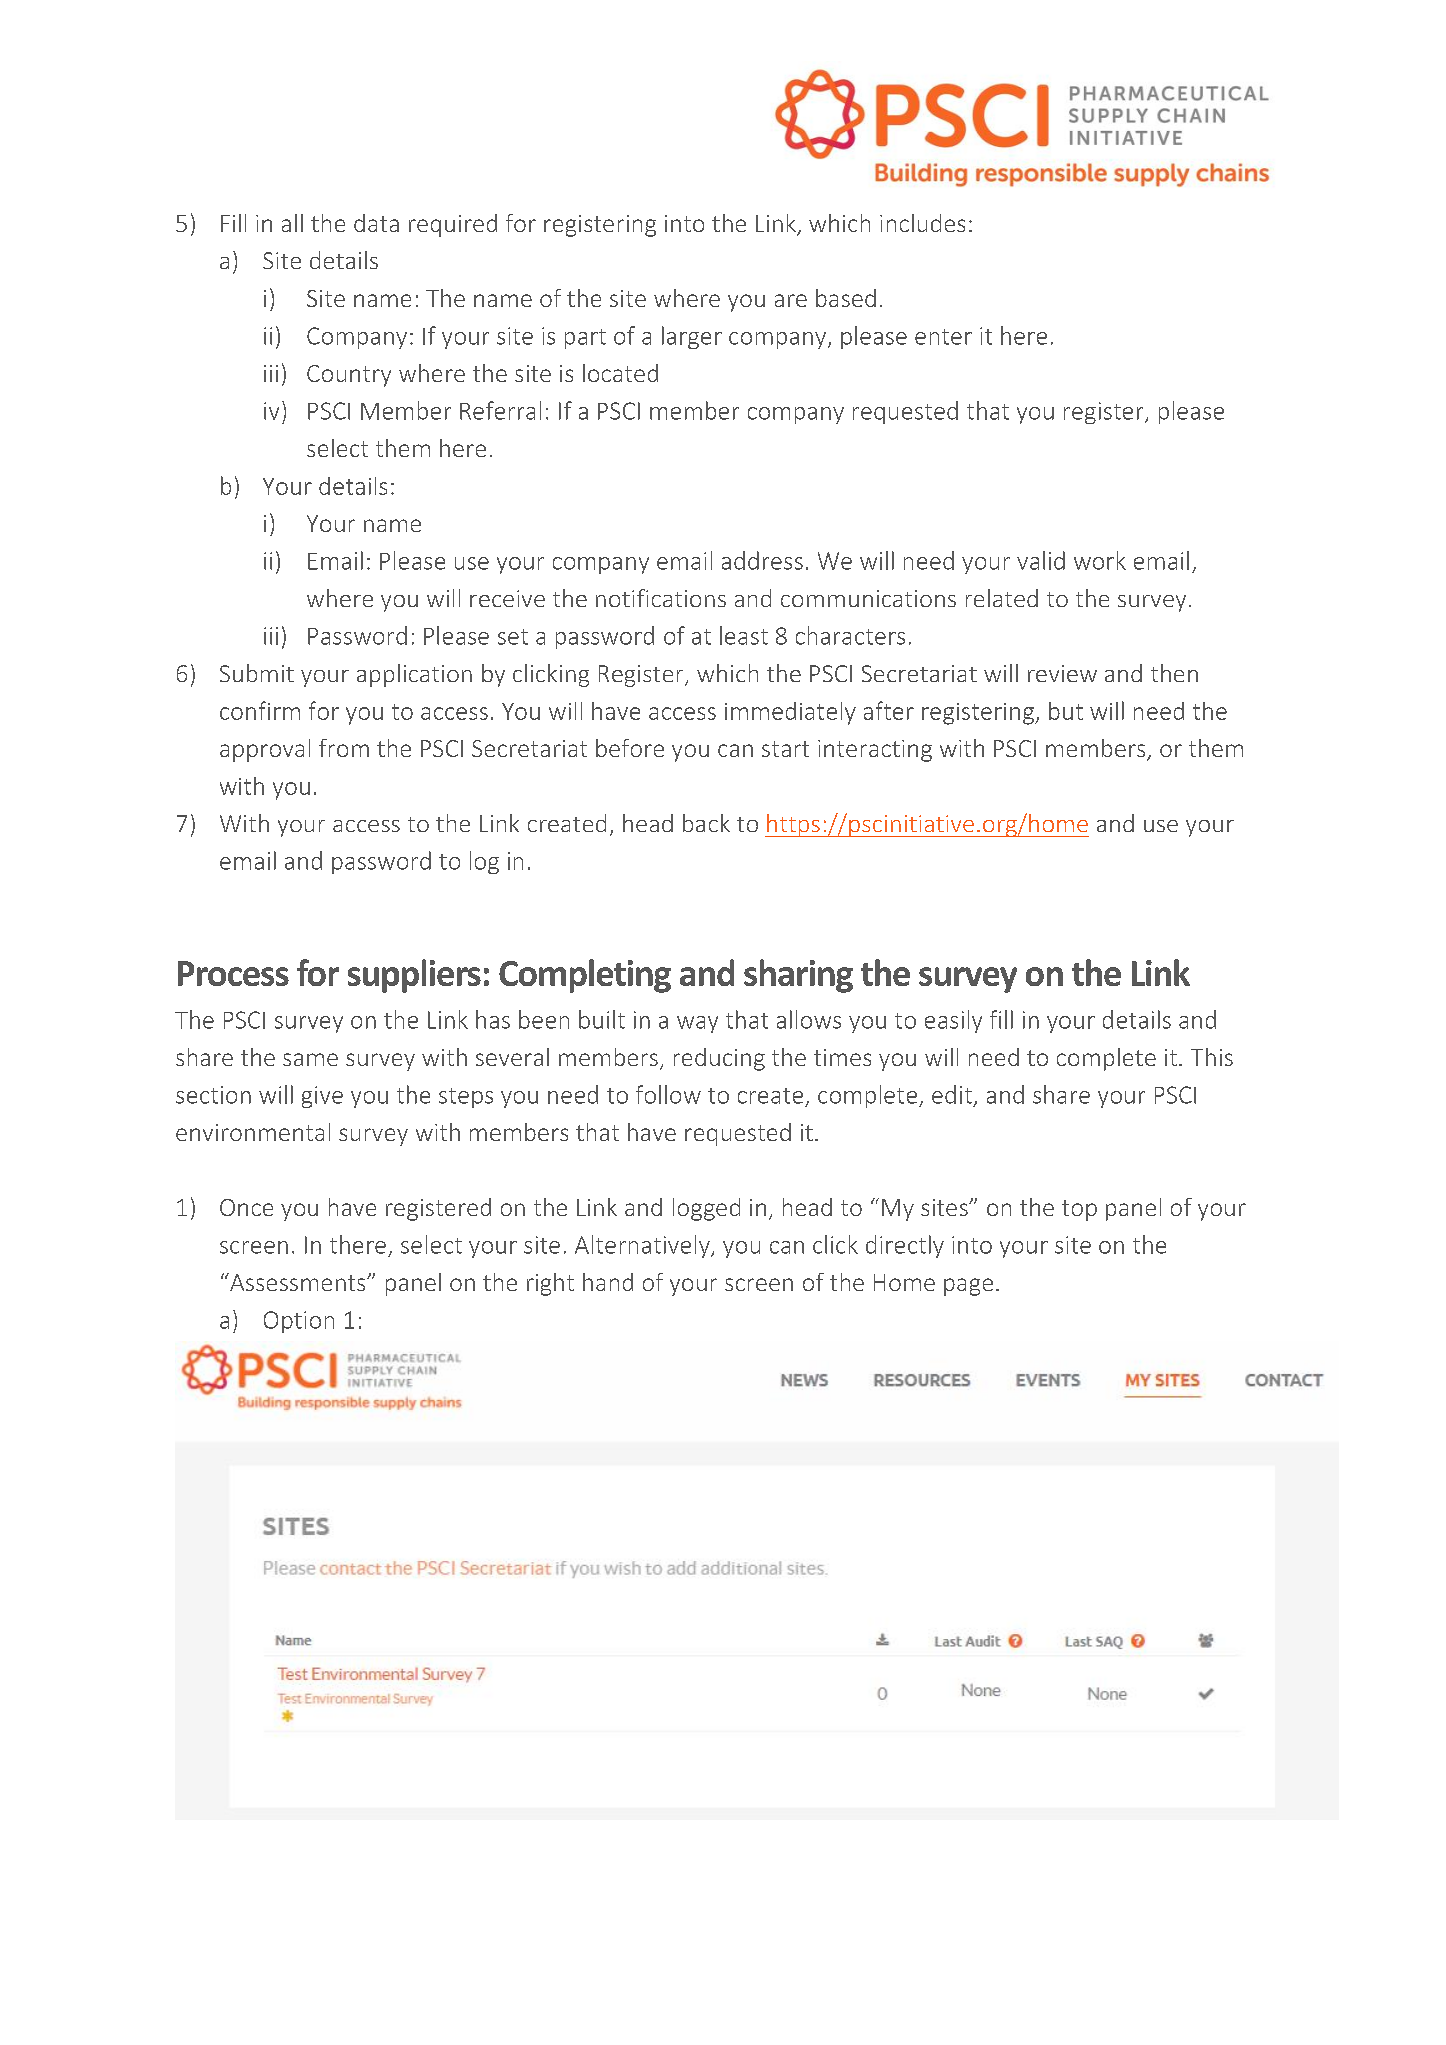 This page has width=1446, height=2045. What do you see at coordinates (1100, 560) in the page?
I see `work` at bounding box center [1100, 560].
